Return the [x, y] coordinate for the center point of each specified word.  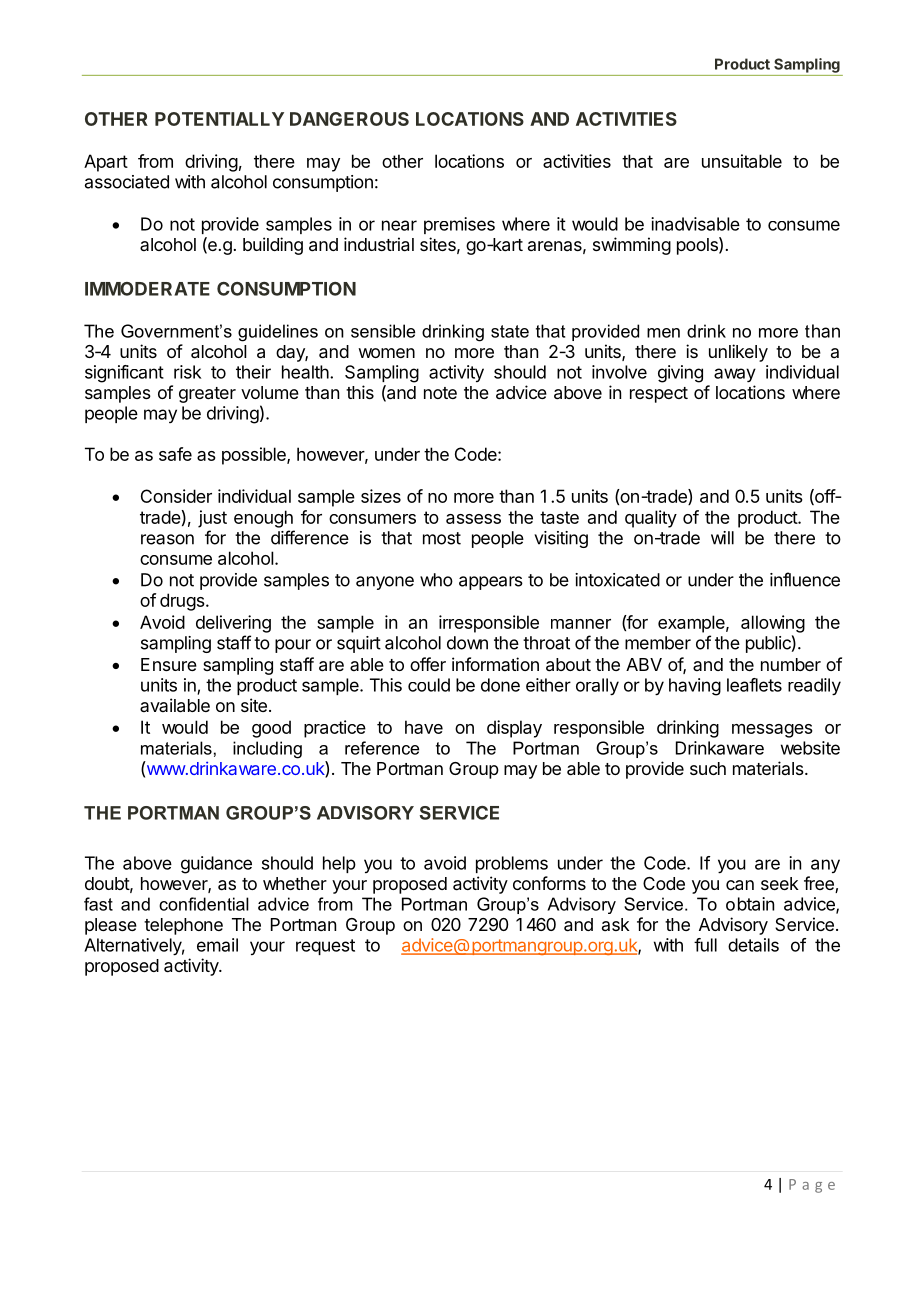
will [722, 538]
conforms [549, 883]
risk [187, 372]
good [271, 729]
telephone [183, 926]
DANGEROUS [349, 119]
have [424, 727]
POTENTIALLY [219, 119]
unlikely [738, 353]
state [510, 331]
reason [167, 539]
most [442, 538]
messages [772, 731]
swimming [632, 246]
